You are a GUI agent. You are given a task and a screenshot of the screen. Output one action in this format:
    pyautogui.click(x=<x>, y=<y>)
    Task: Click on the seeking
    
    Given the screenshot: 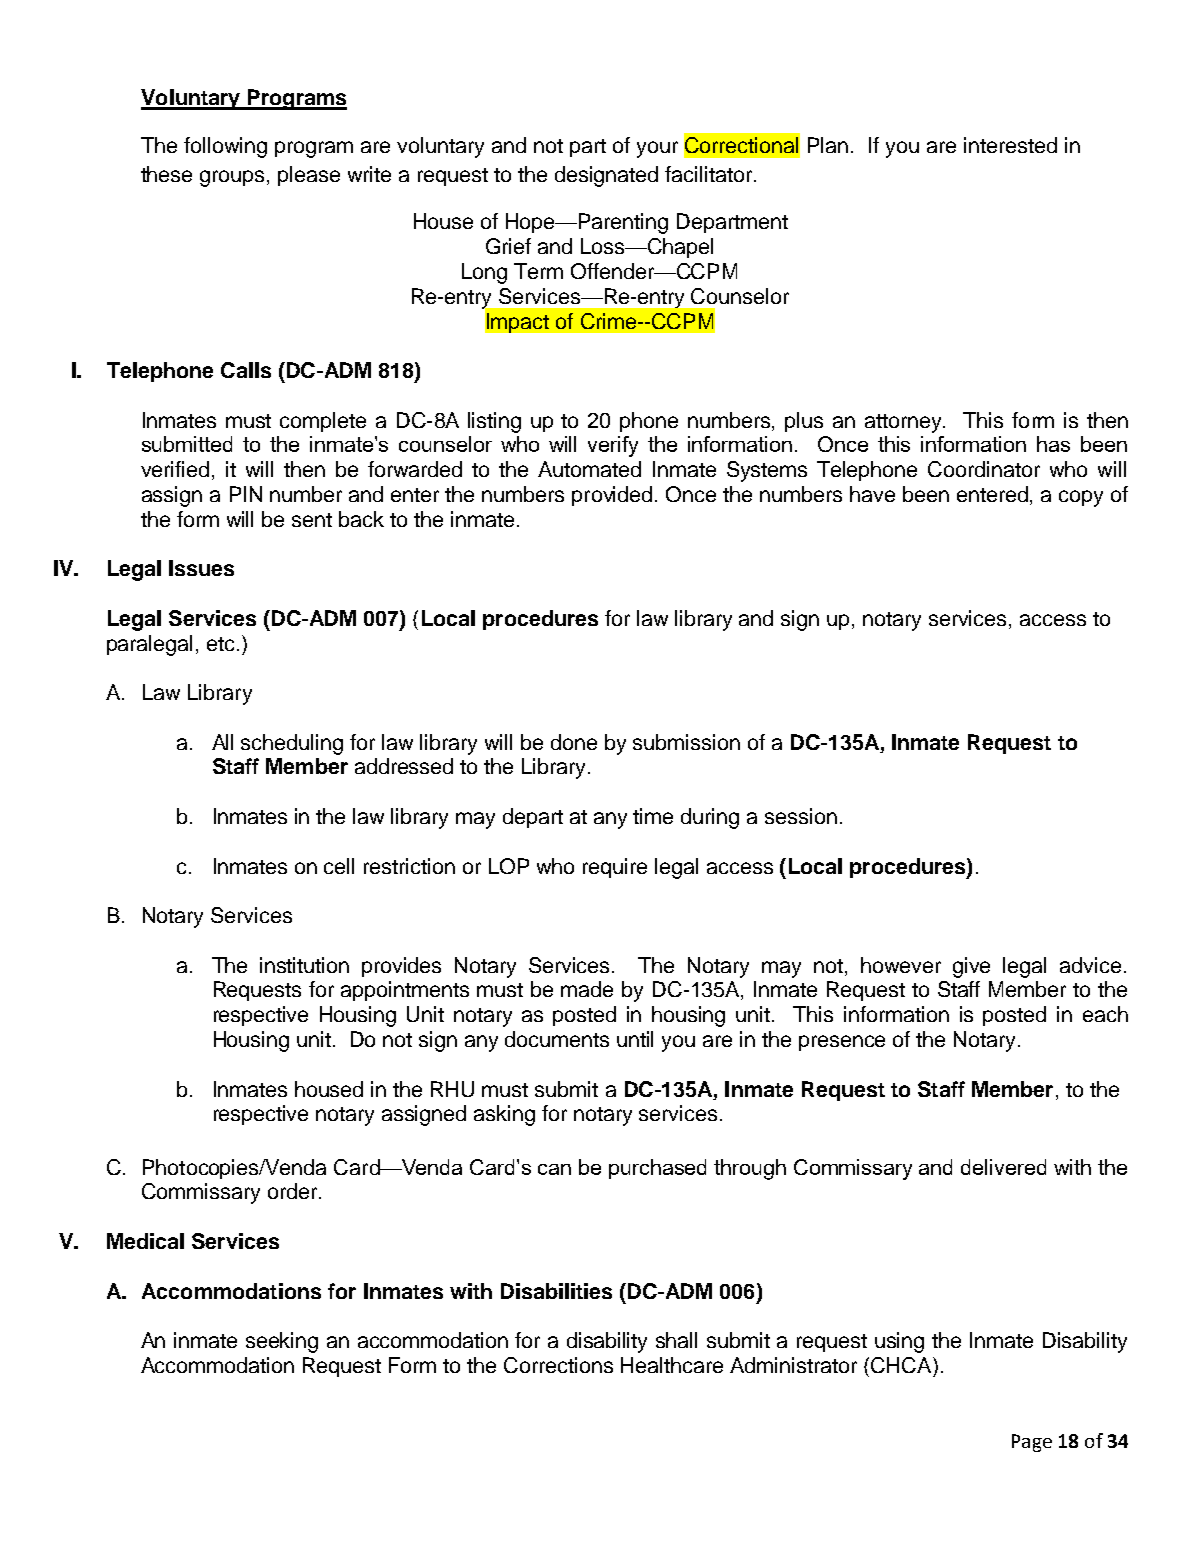 What is the action you would take?
    pyautogui.click(x=282, y=1342)
